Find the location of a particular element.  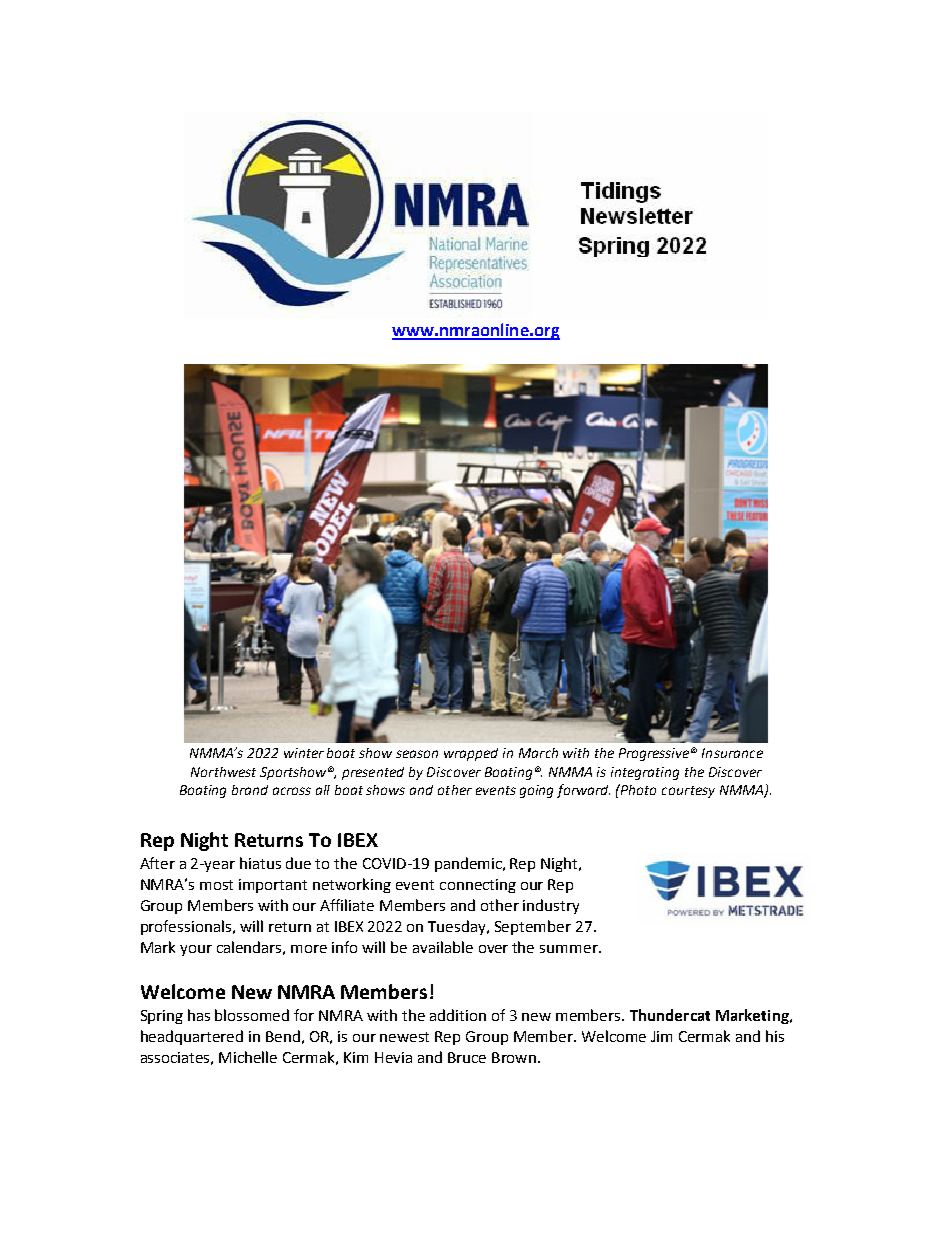

pandemic is located at coordinates (469, 864).
